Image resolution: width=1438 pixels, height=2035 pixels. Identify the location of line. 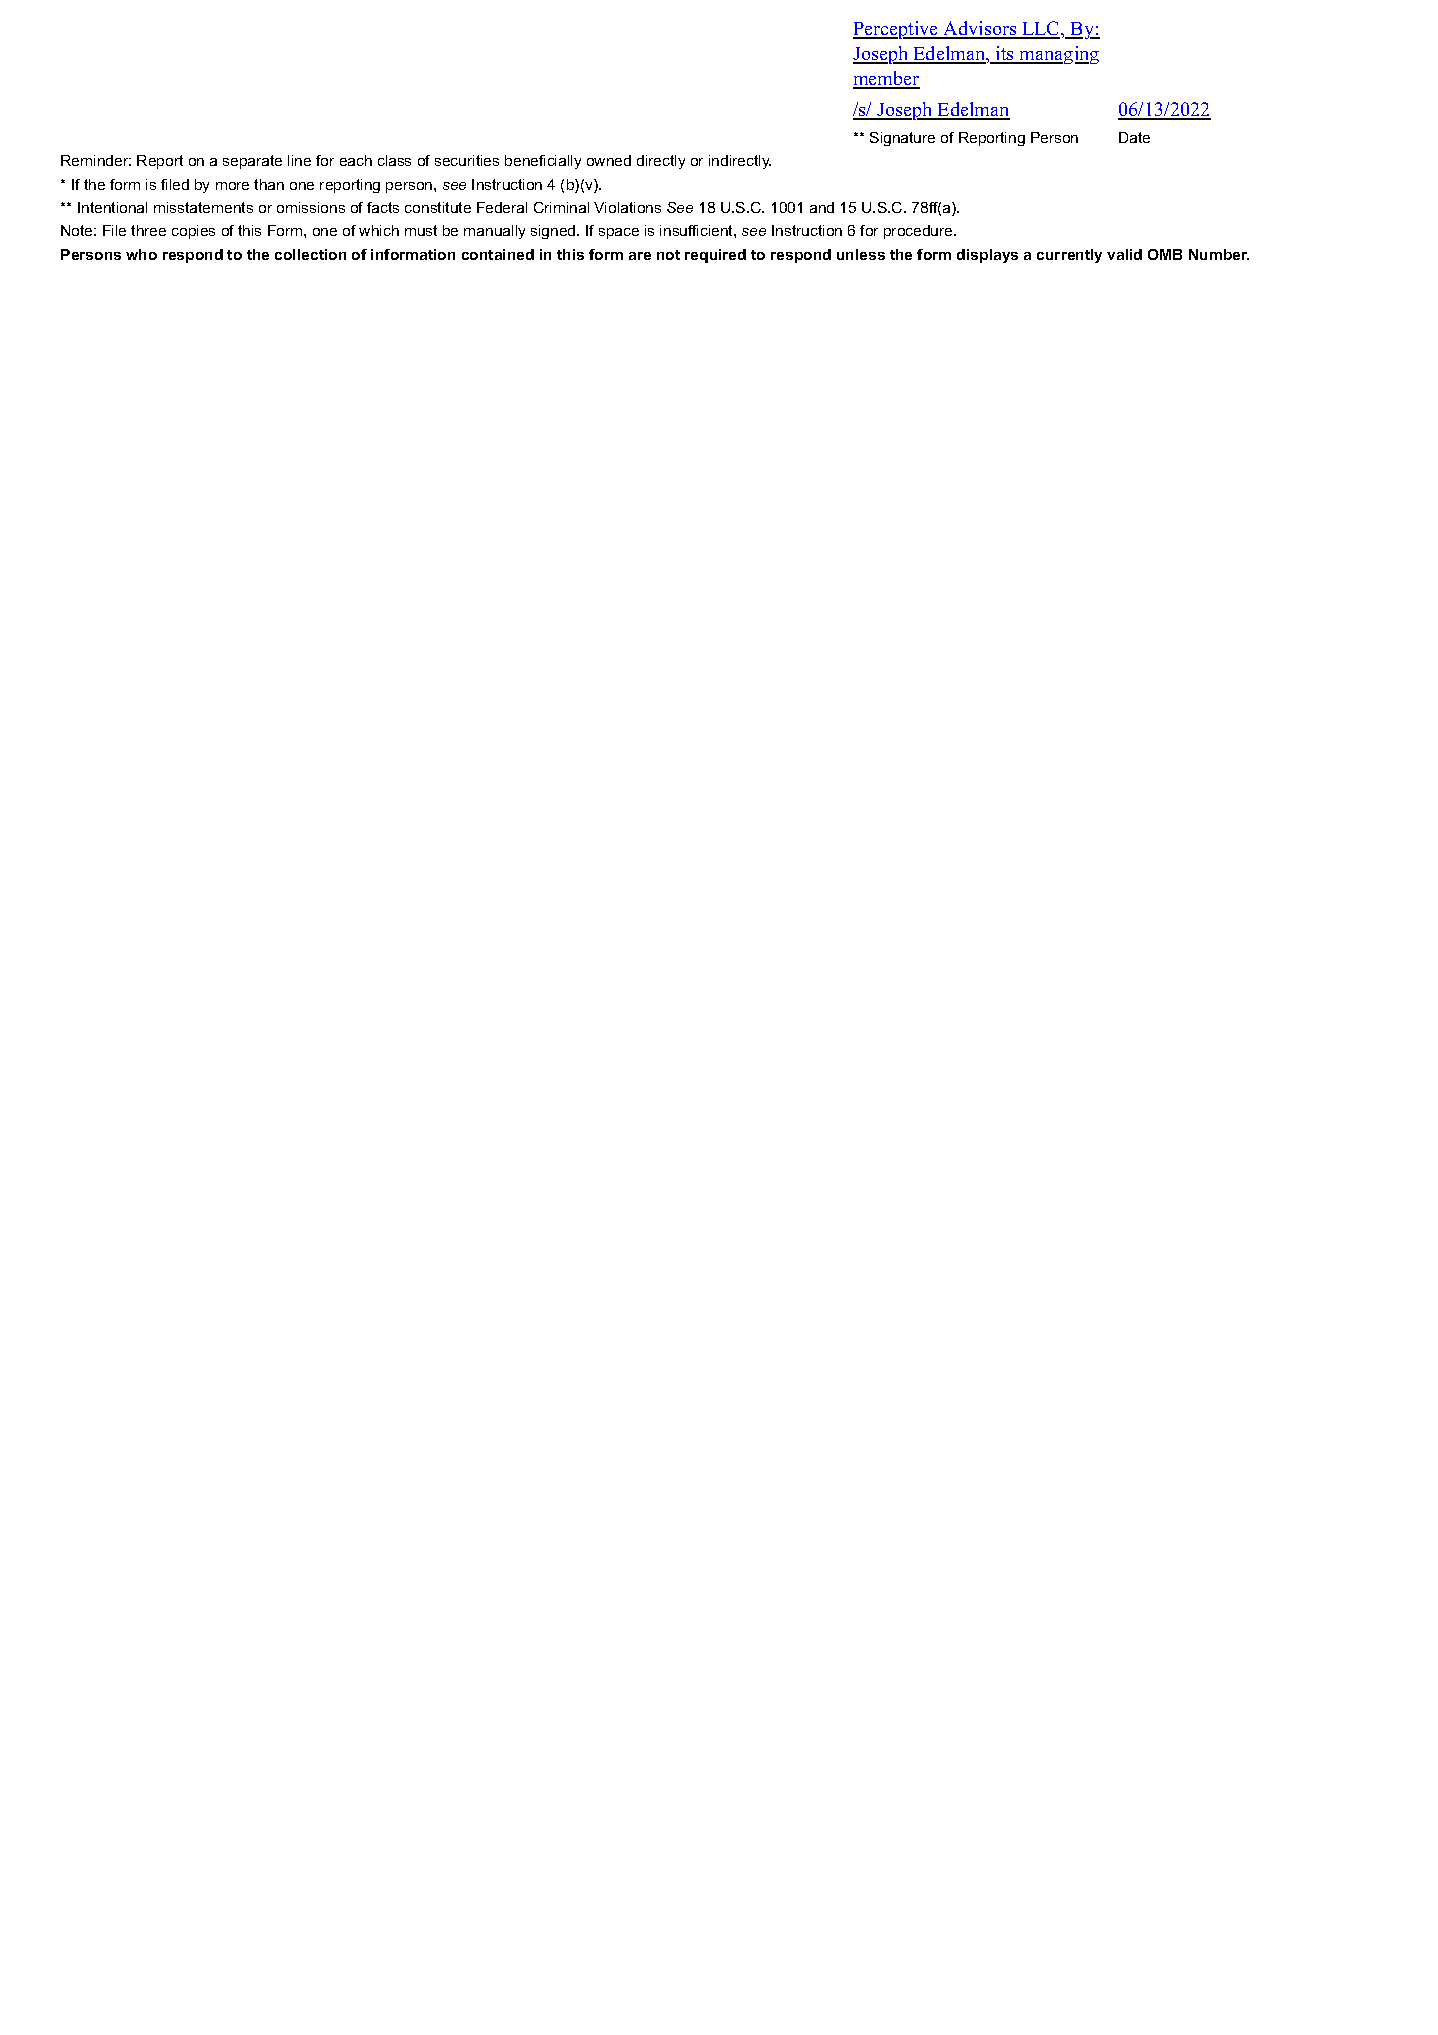
(299, 160).
